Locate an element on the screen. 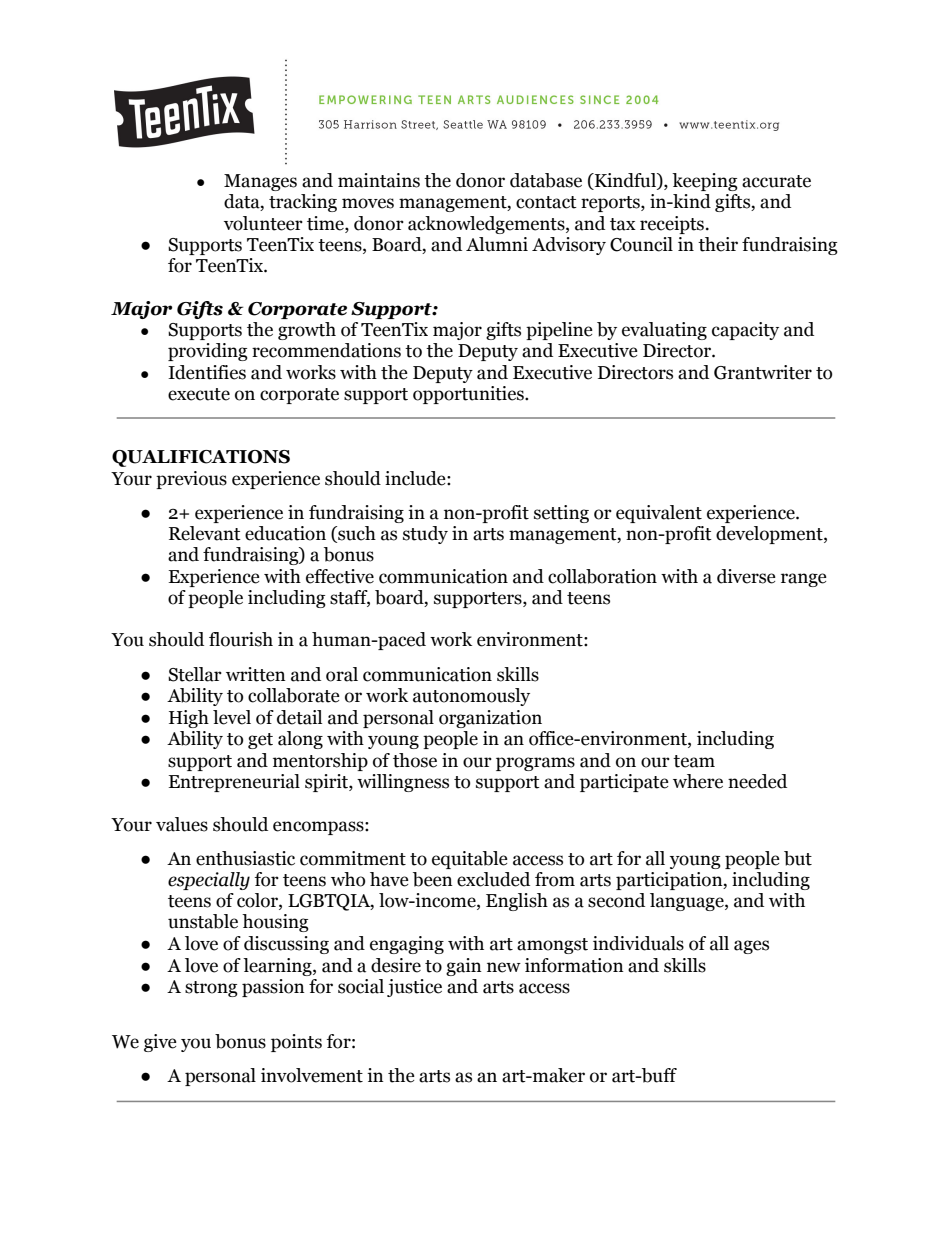  previous is located at coordinates (191, 480).
